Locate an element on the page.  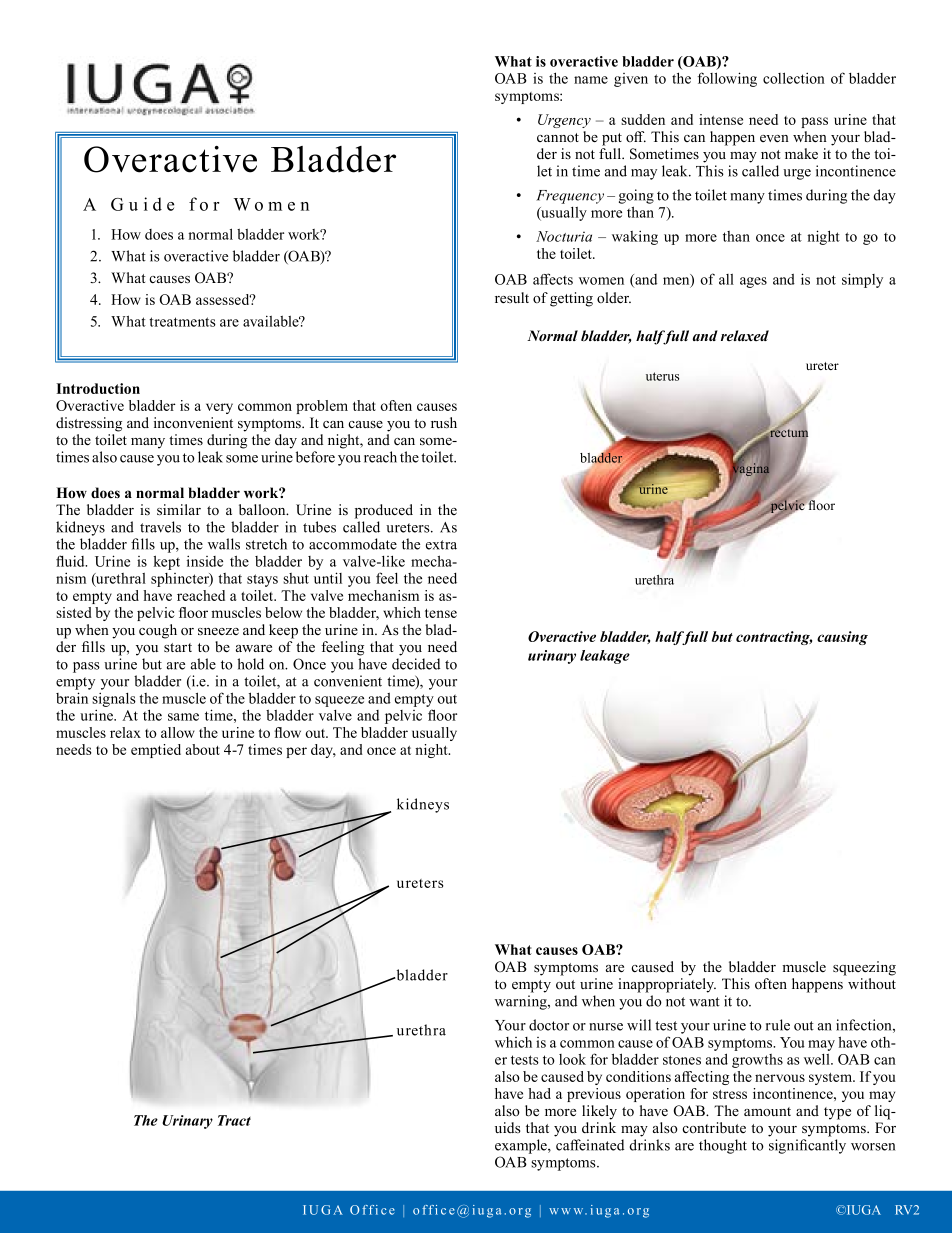
even is located at coordinates (774, 138).
